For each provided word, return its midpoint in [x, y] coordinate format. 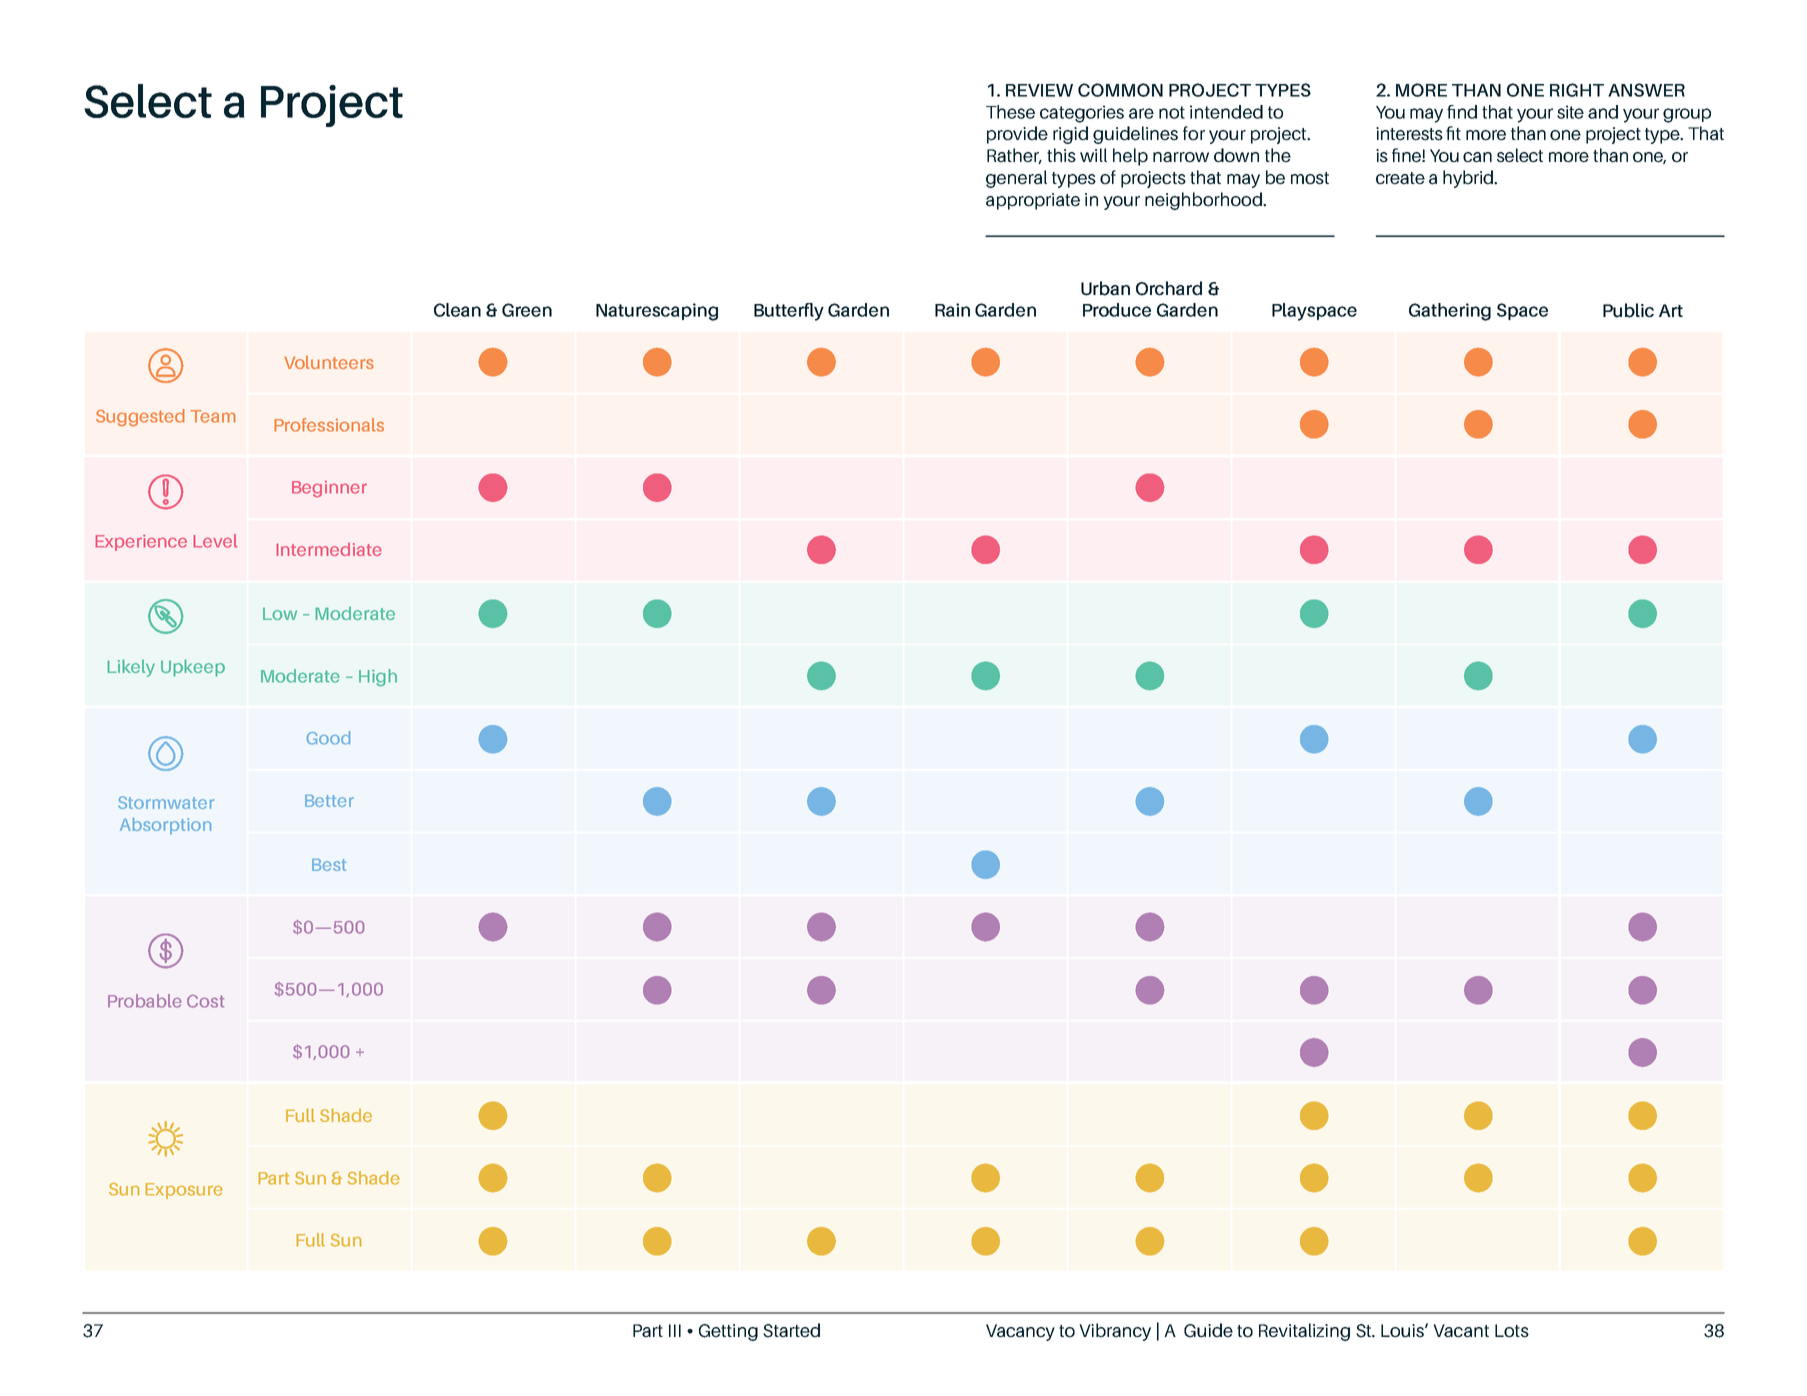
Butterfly [789, 312]
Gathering [1450, 312]
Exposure [184, 1191]
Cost [205, 1001]
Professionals [329, 425]
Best [329, 865]
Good [328, 738]
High [378, 678]
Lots [1512, 1331]
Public [1628, 310]
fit [1453, 133]
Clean [457, 310]
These [1010, 112]
